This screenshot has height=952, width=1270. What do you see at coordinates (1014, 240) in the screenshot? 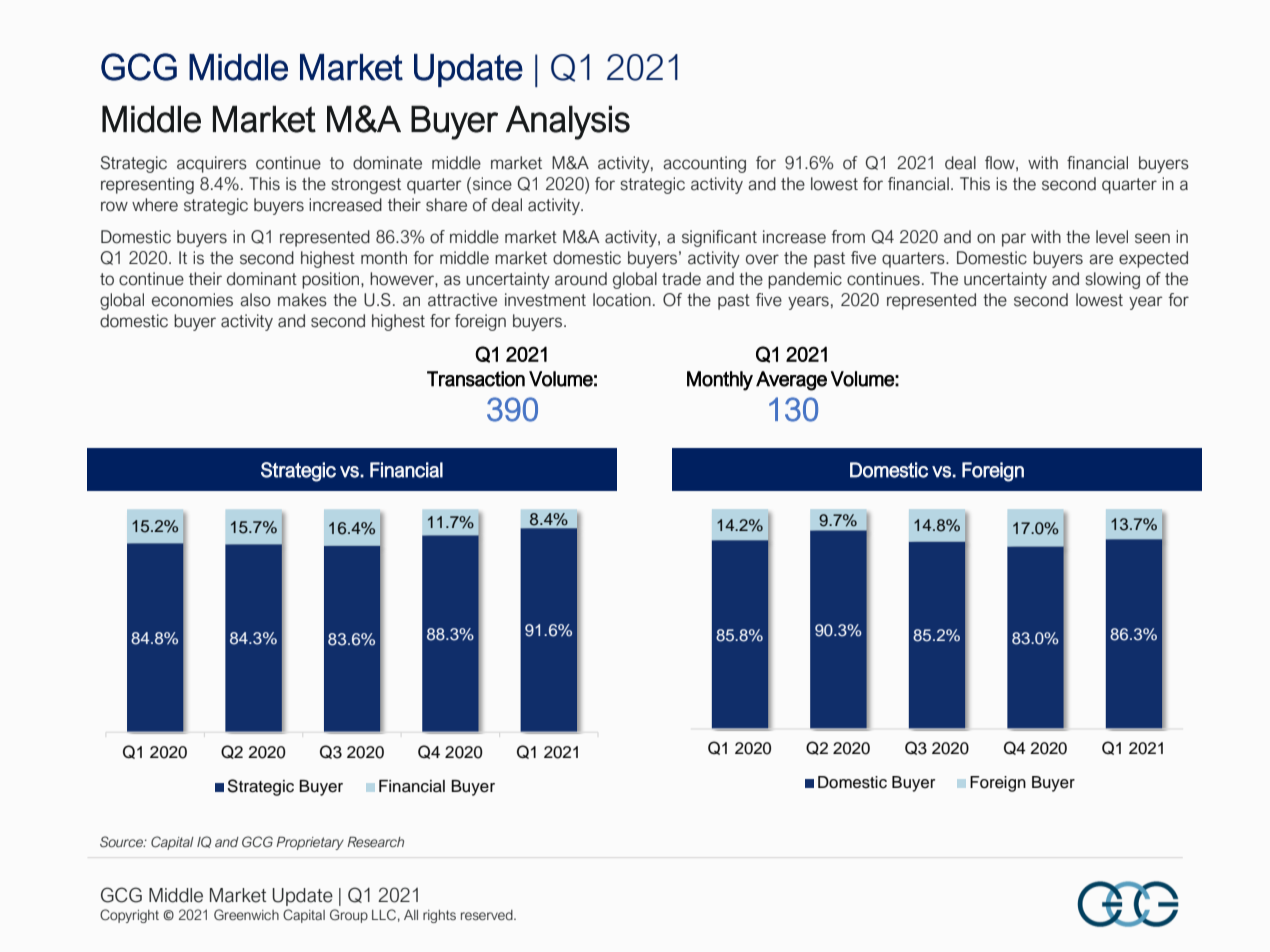
I see `par` at bounding box center [1014, 240].
